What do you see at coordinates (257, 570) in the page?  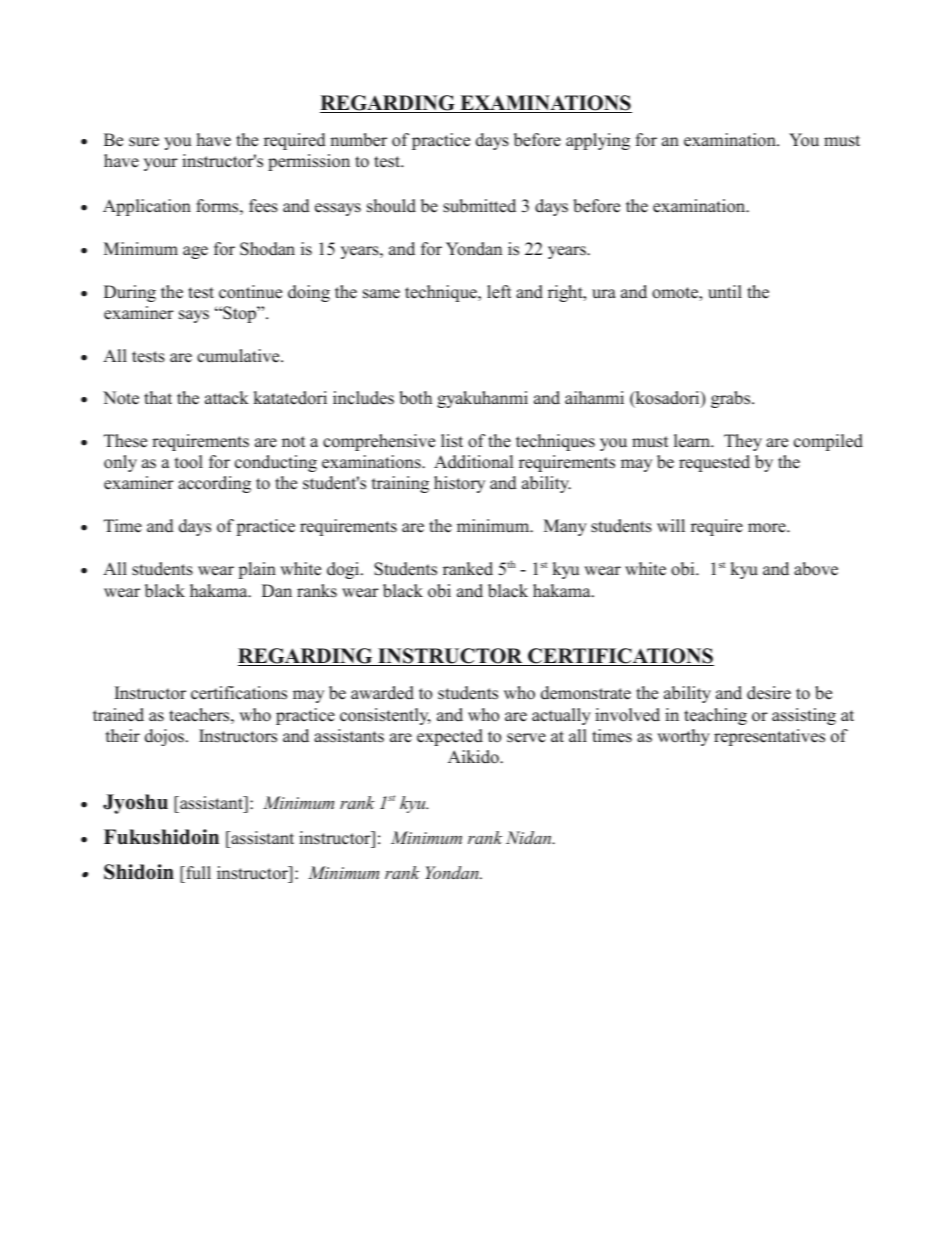 I see `plain` at bounding box center [257, 570].
